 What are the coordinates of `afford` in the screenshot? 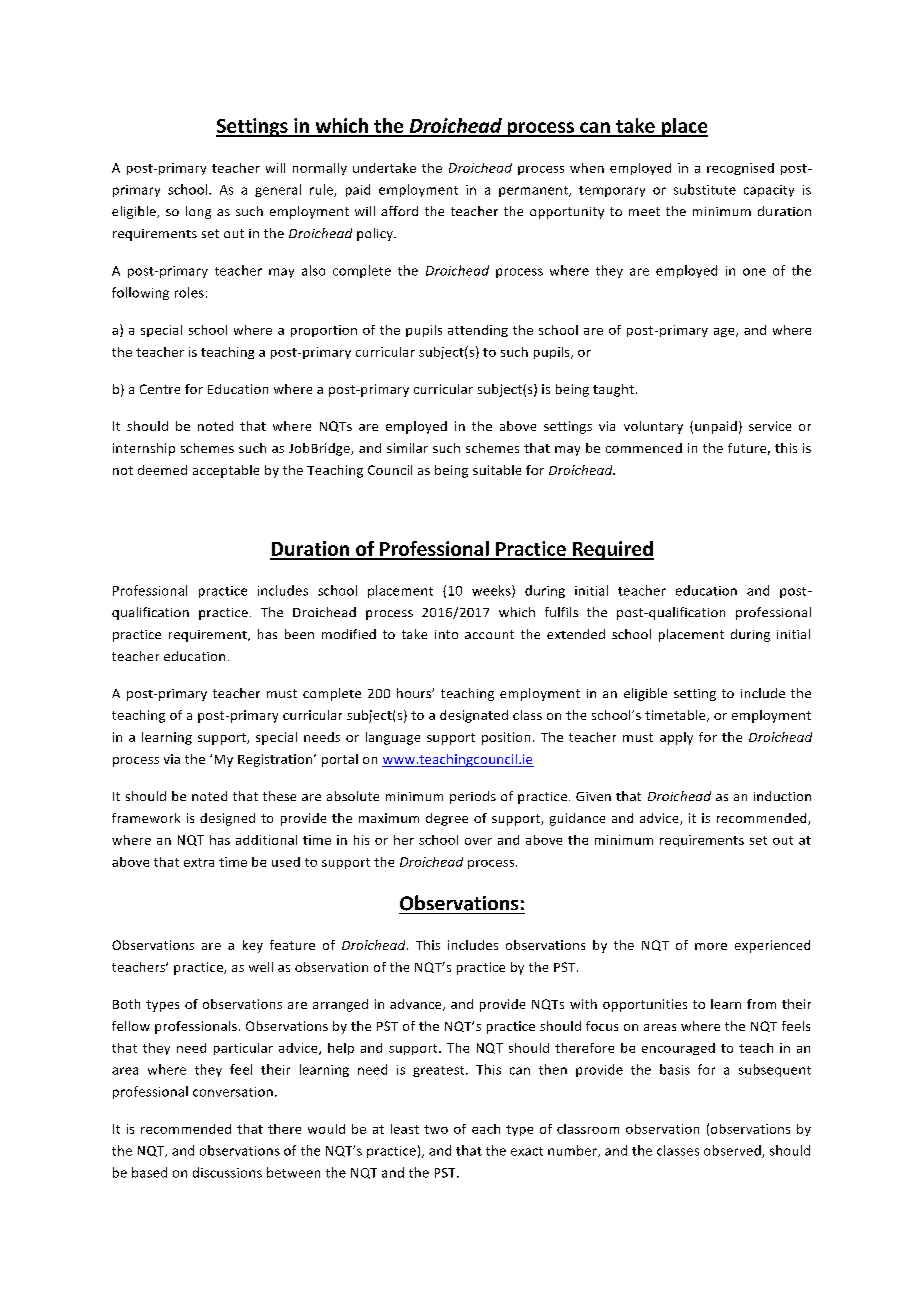 It's located at (399, 211).
